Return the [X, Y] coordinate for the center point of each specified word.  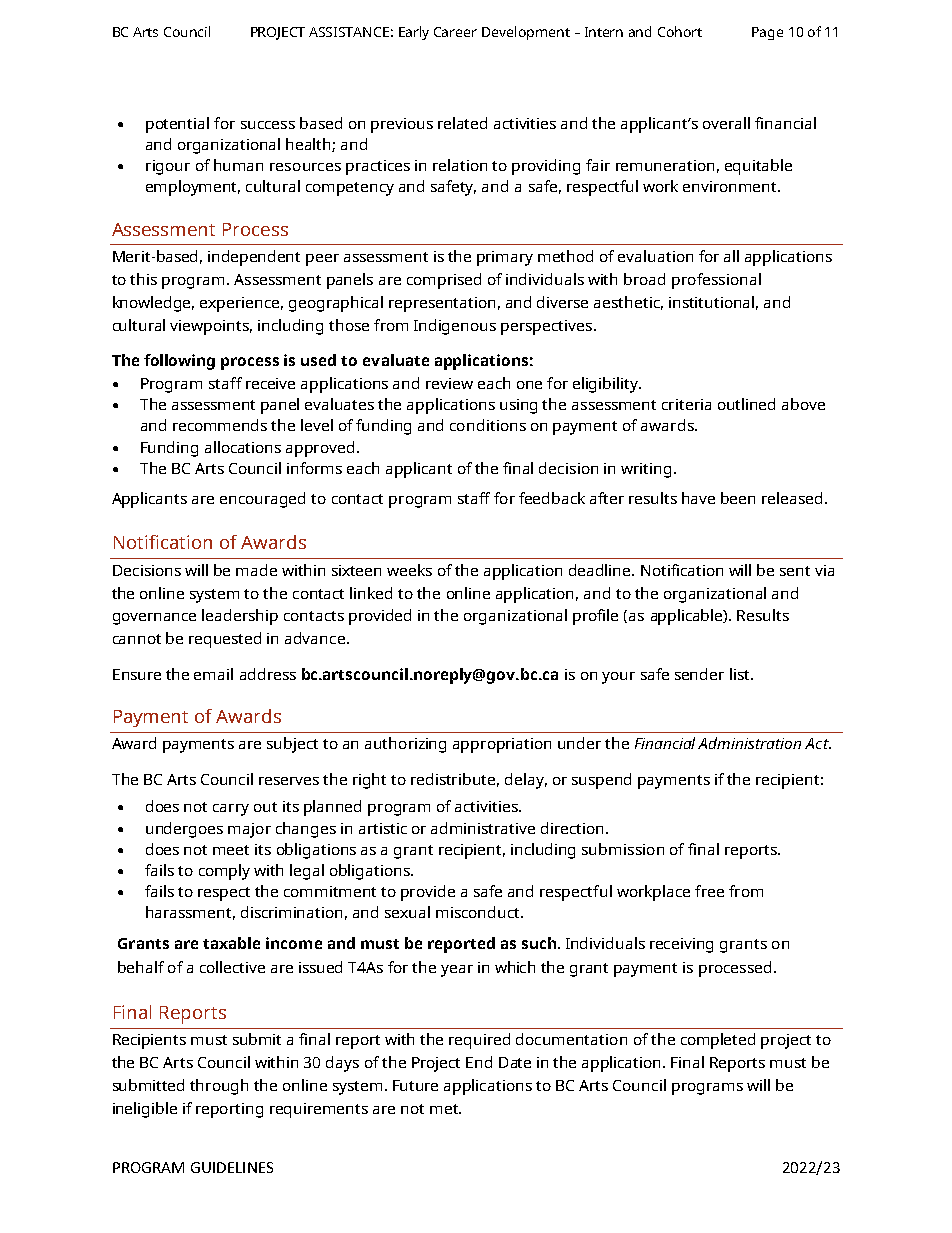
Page [767, 33]
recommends [220, 425]
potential [177, 125]
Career [455, 32]
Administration [749, 743]
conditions [488, 425]
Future [415, 1085]
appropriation [502, 745]
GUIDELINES [232, 1167]
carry [231, 810]
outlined [746, 404]
